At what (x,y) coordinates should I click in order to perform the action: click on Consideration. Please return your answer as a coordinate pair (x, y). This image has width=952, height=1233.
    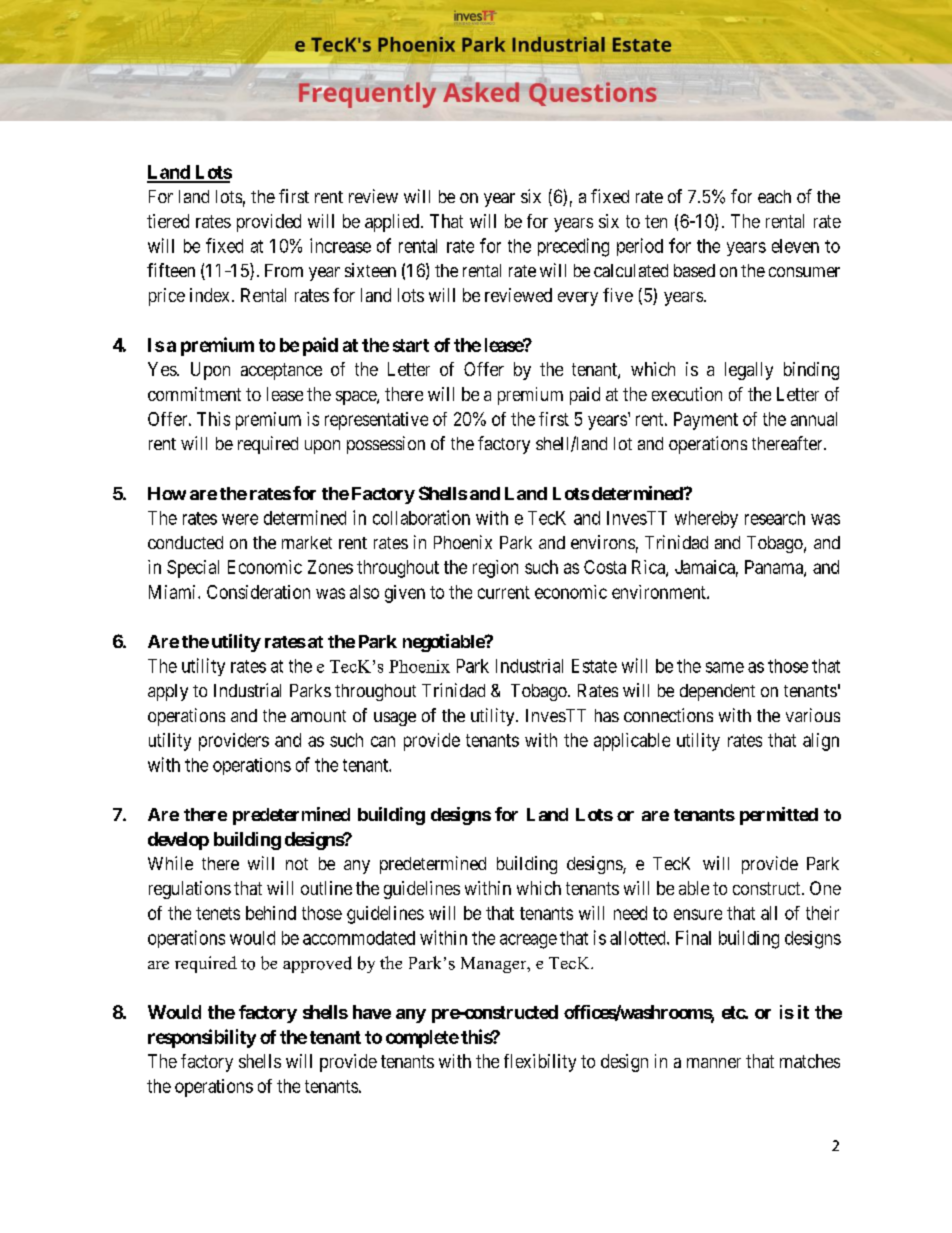
    Looking at the image, I should click on (258, 592).
